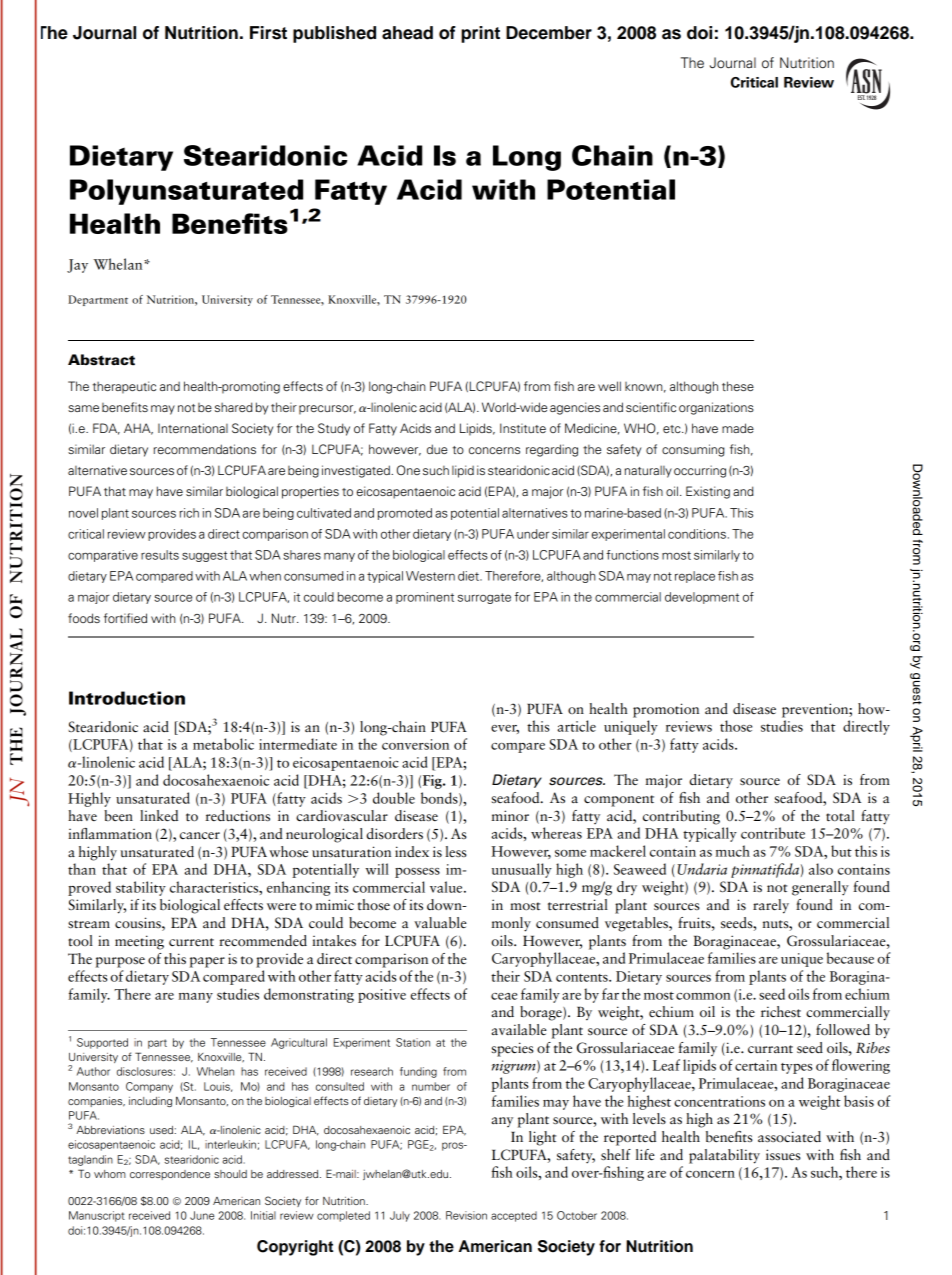  I want to click on issues, so click(783, 1154).
